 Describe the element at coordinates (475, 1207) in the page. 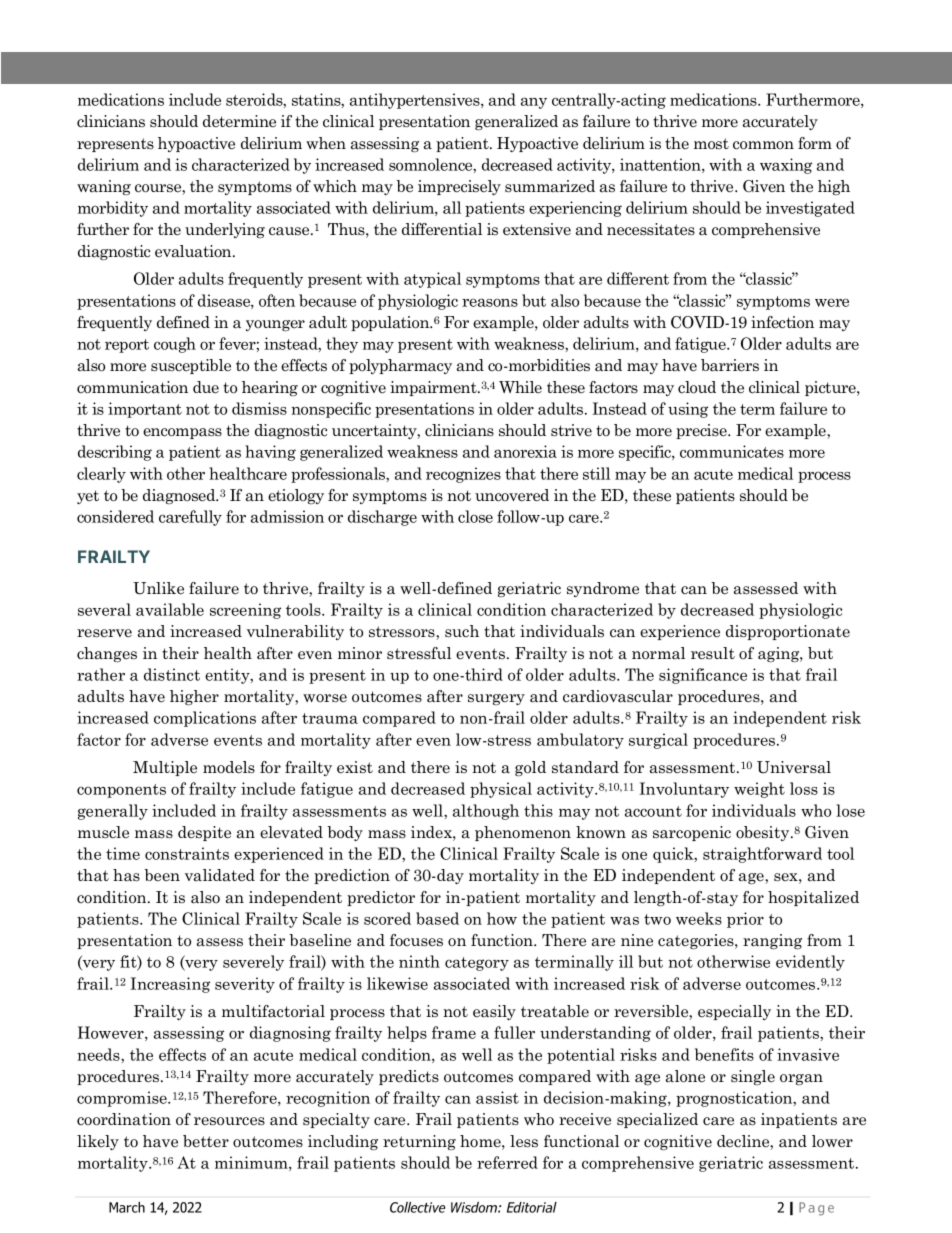

I see `Wisdom` at that location.
